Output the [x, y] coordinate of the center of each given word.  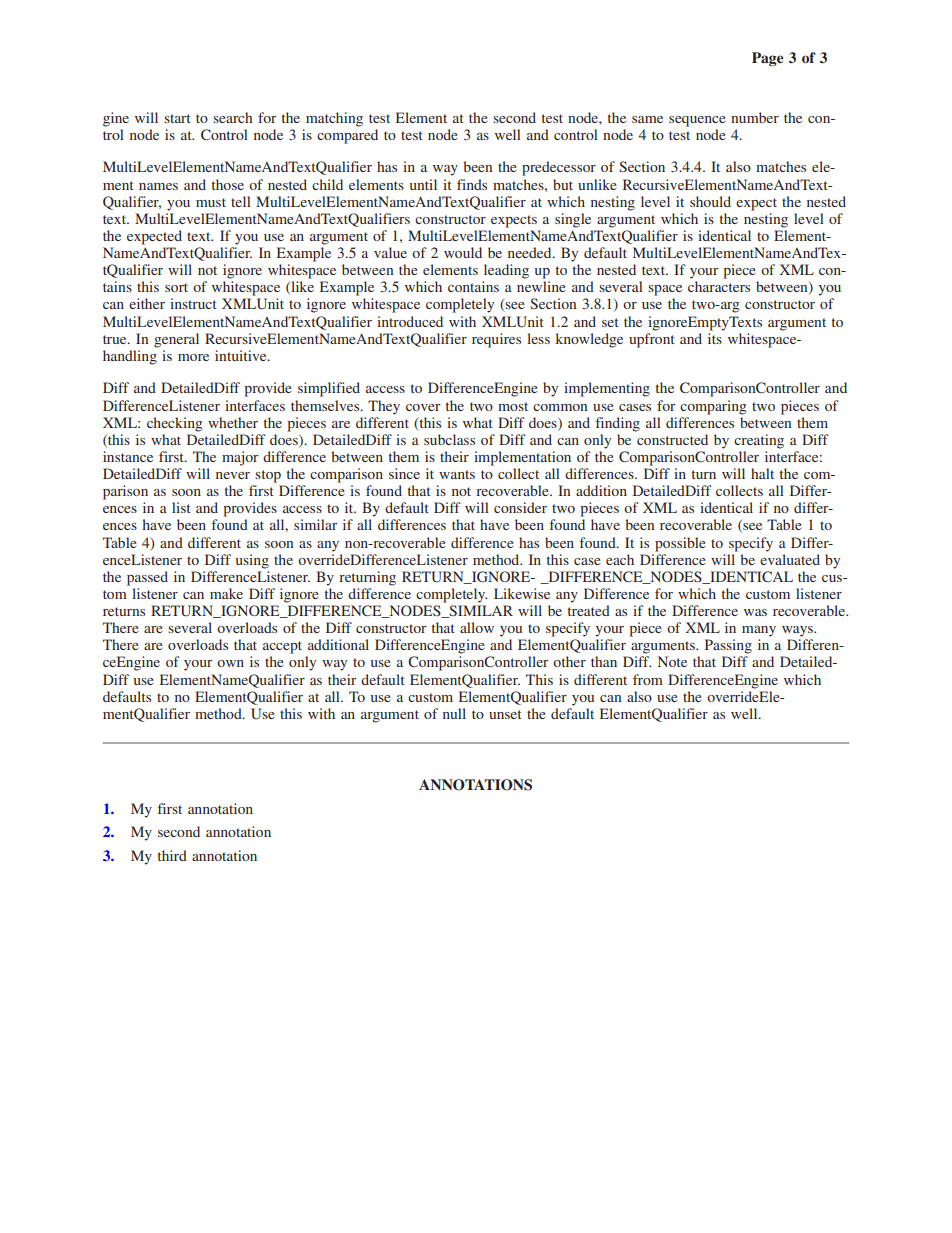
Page [768, 59]
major [240, 458]
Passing [728, 646]
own [230, 663]
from [648, 679]
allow [477, 627]
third [172, 855]
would [463, 252]
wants [457, 474]
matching [334, 119]
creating [759, 441]
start [177, 118]
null [454, 713]
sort [176, 287]
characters [719, 286]
